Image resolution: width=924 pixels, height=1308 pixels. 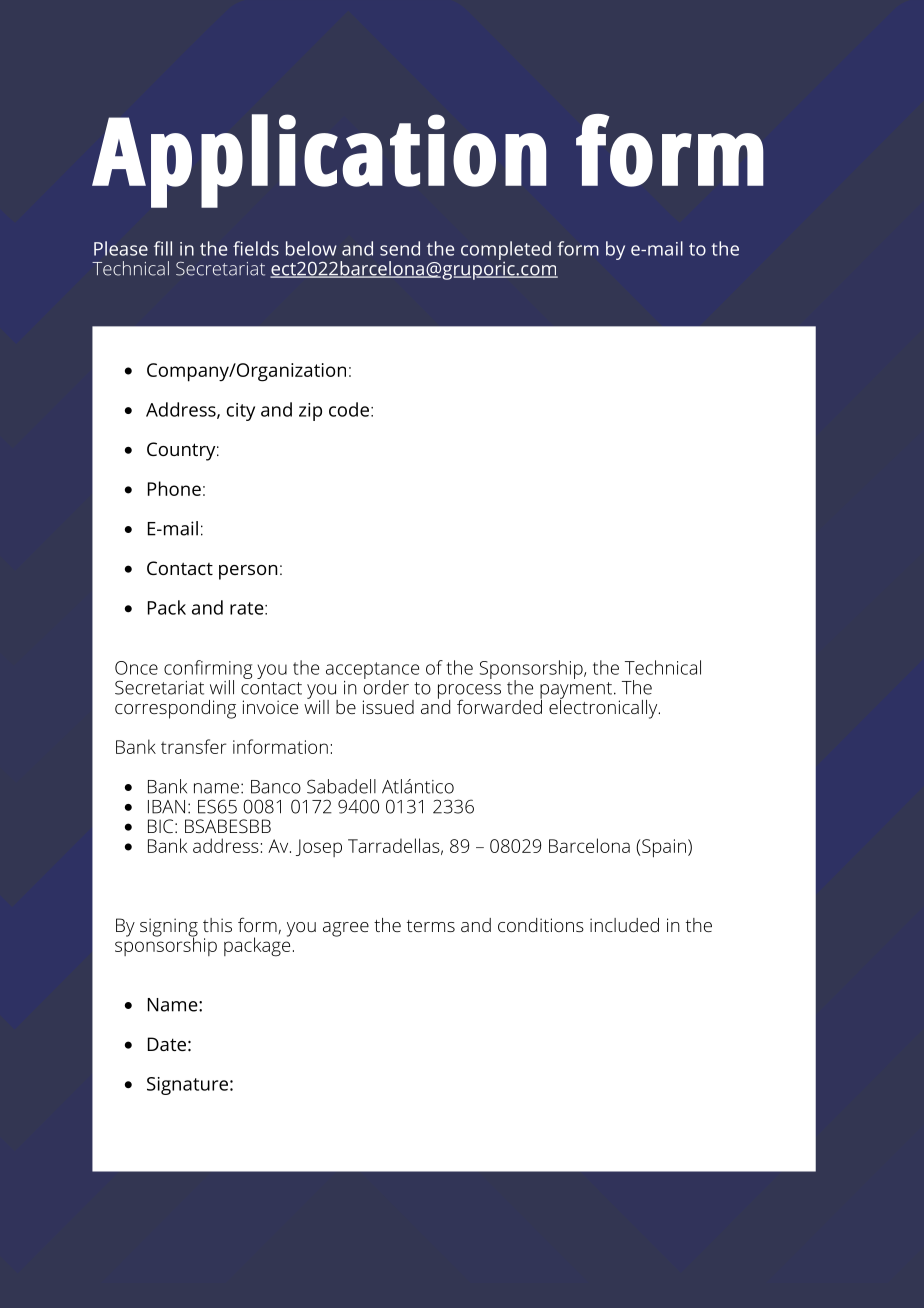 What do you see at coordinates (388, 707) in the screenshot?
I see `issued` at bounding box center [388, 707].
